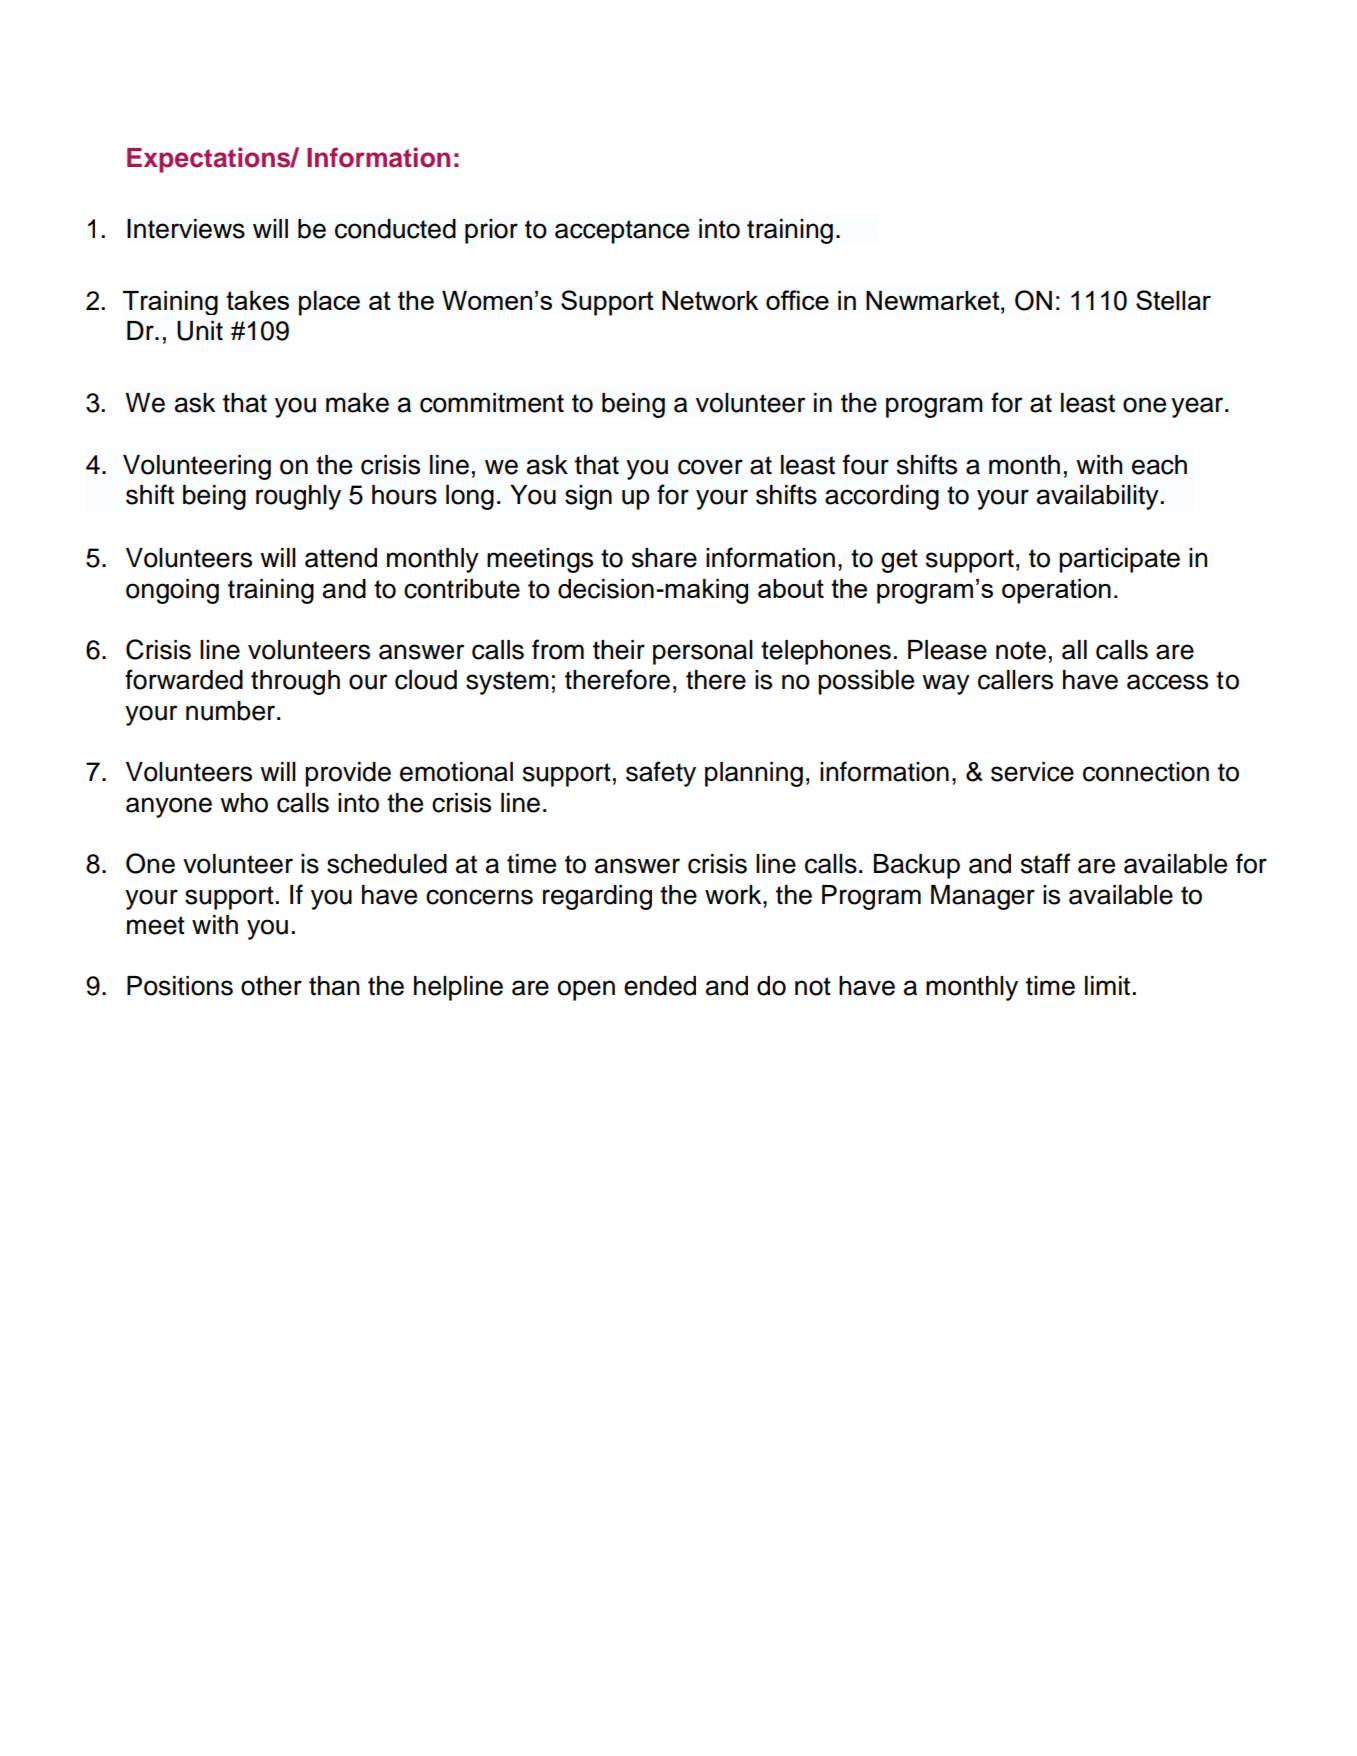  What do you see at coordinates (1173, 300) in the image?
I see `Stellar` at bounding box center [1173, 300].
